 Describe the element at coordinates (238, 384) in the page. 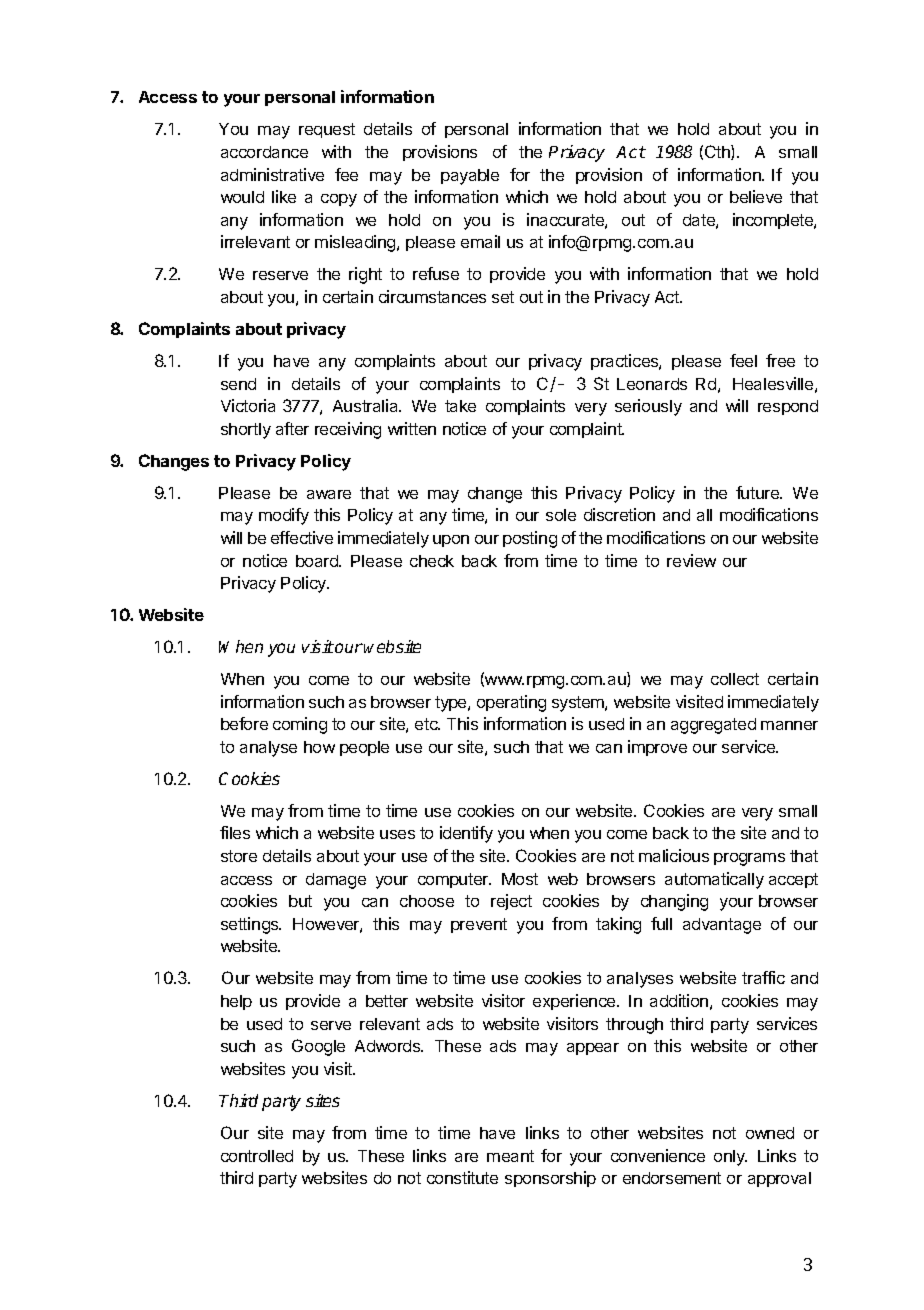

I see `send` at that location.
